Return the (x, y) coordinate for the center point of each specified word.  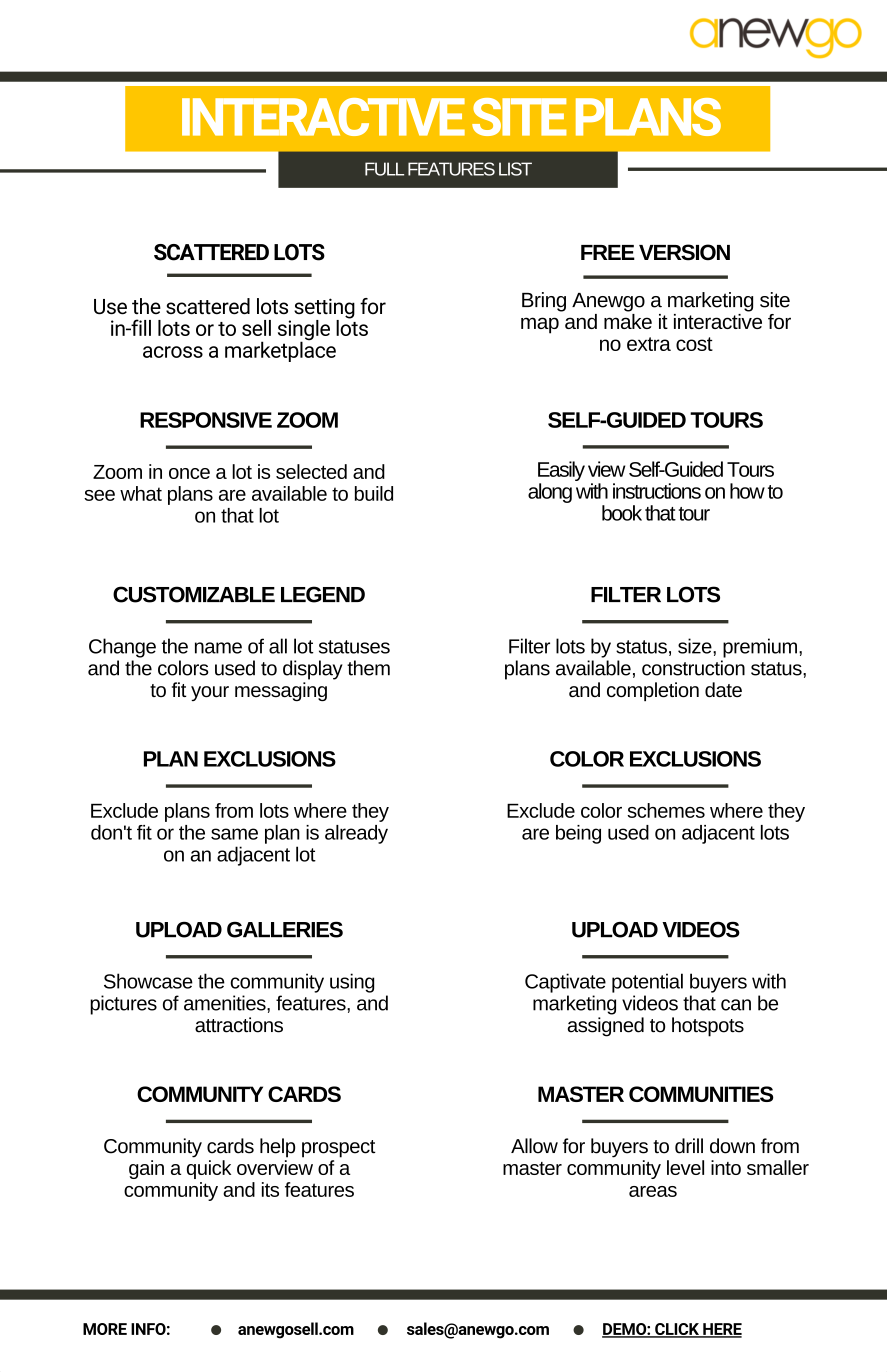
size (696, 646)
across (173, 352)
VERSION (684, 252)
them (368, 668)
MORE (105, 1329)
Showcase (148, 981)
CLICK (677, 1330)
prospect (339, 1149)
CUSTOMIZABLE (194, 594)
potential (647, 983)
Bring (544, 302)
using (352, 983)
